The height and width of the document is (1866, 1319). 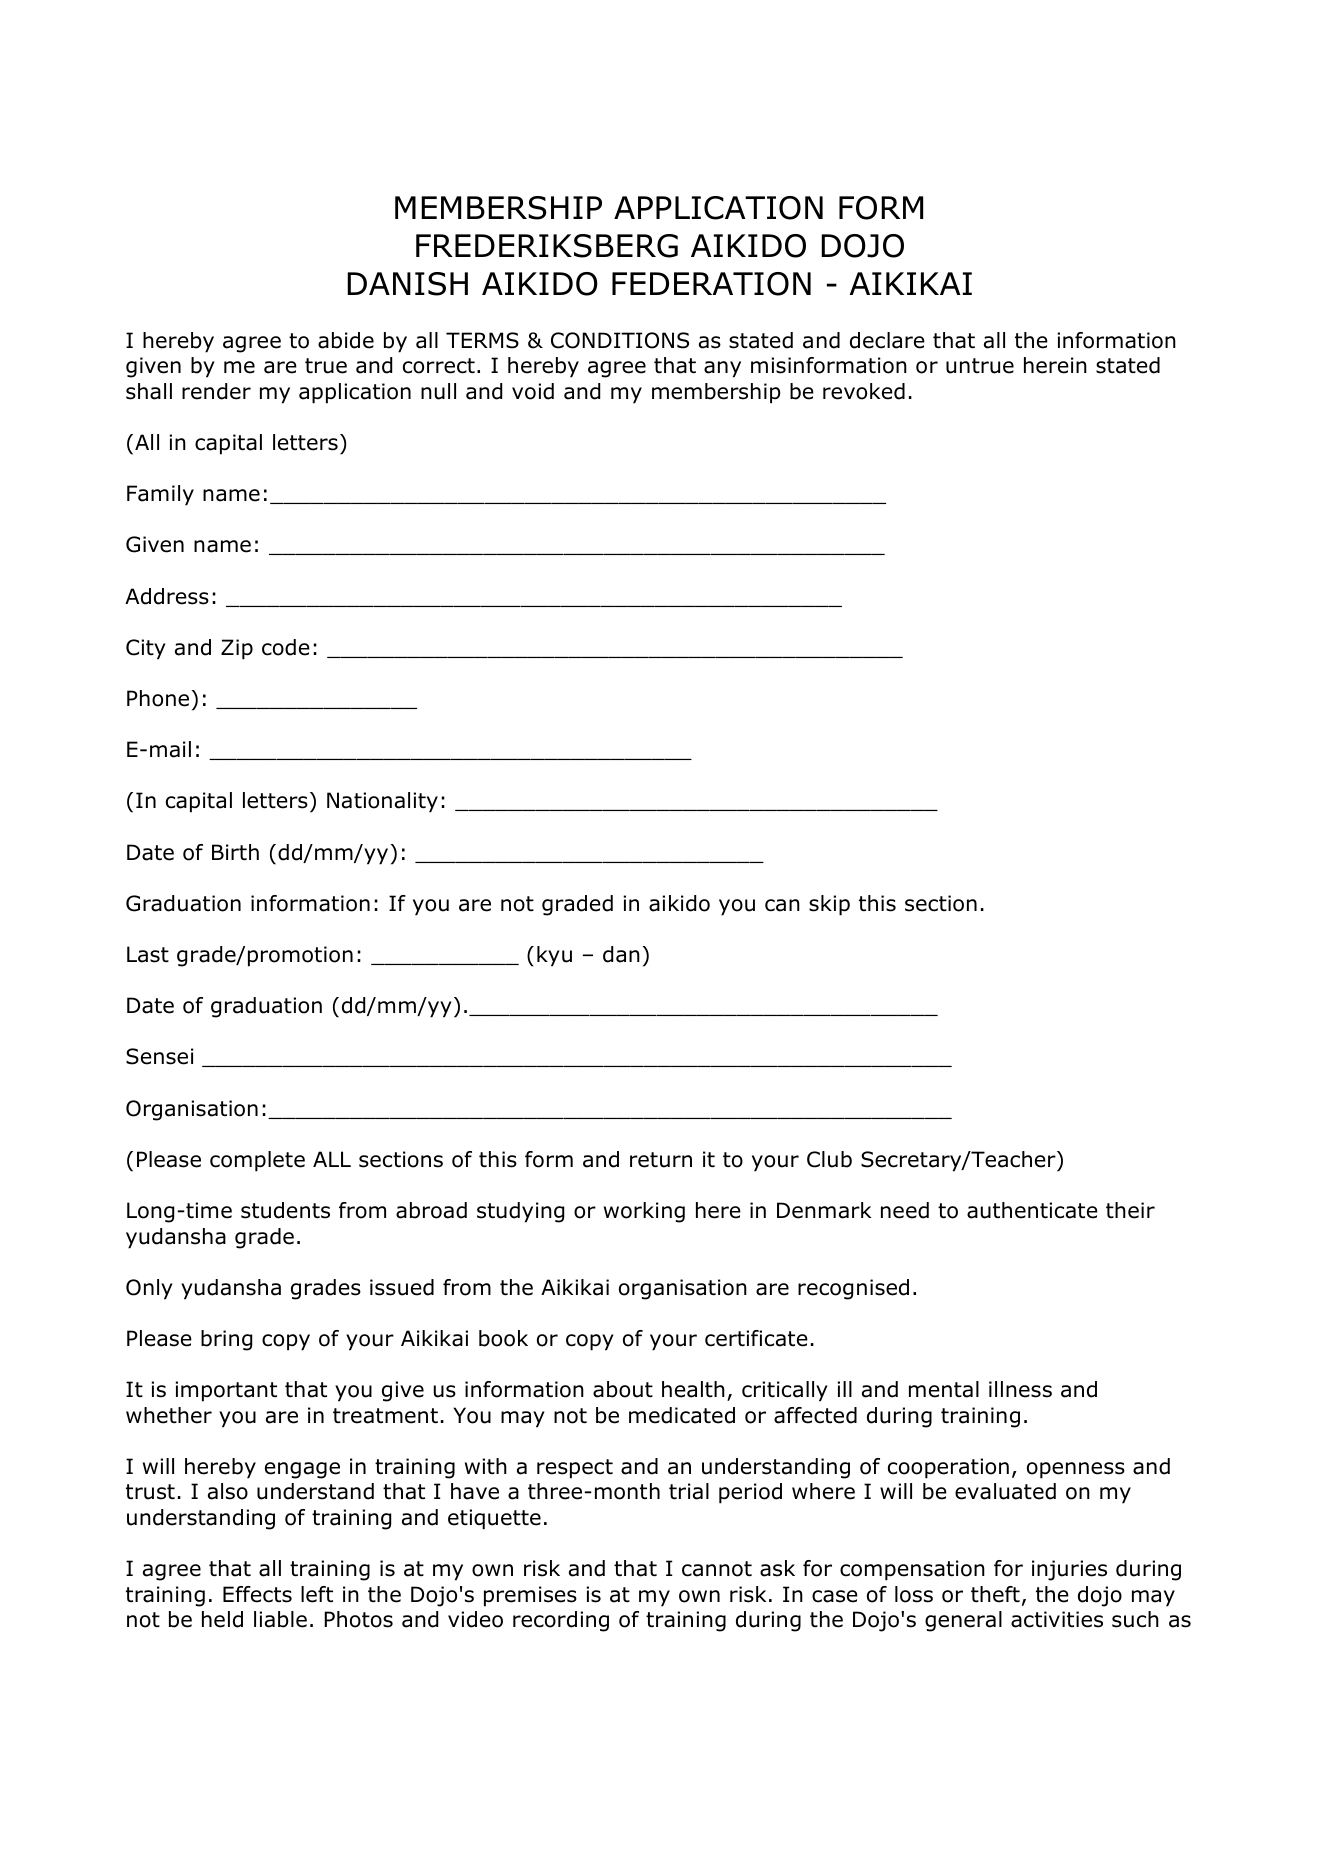 I want to click on skip, so click(x=829, y=905).
